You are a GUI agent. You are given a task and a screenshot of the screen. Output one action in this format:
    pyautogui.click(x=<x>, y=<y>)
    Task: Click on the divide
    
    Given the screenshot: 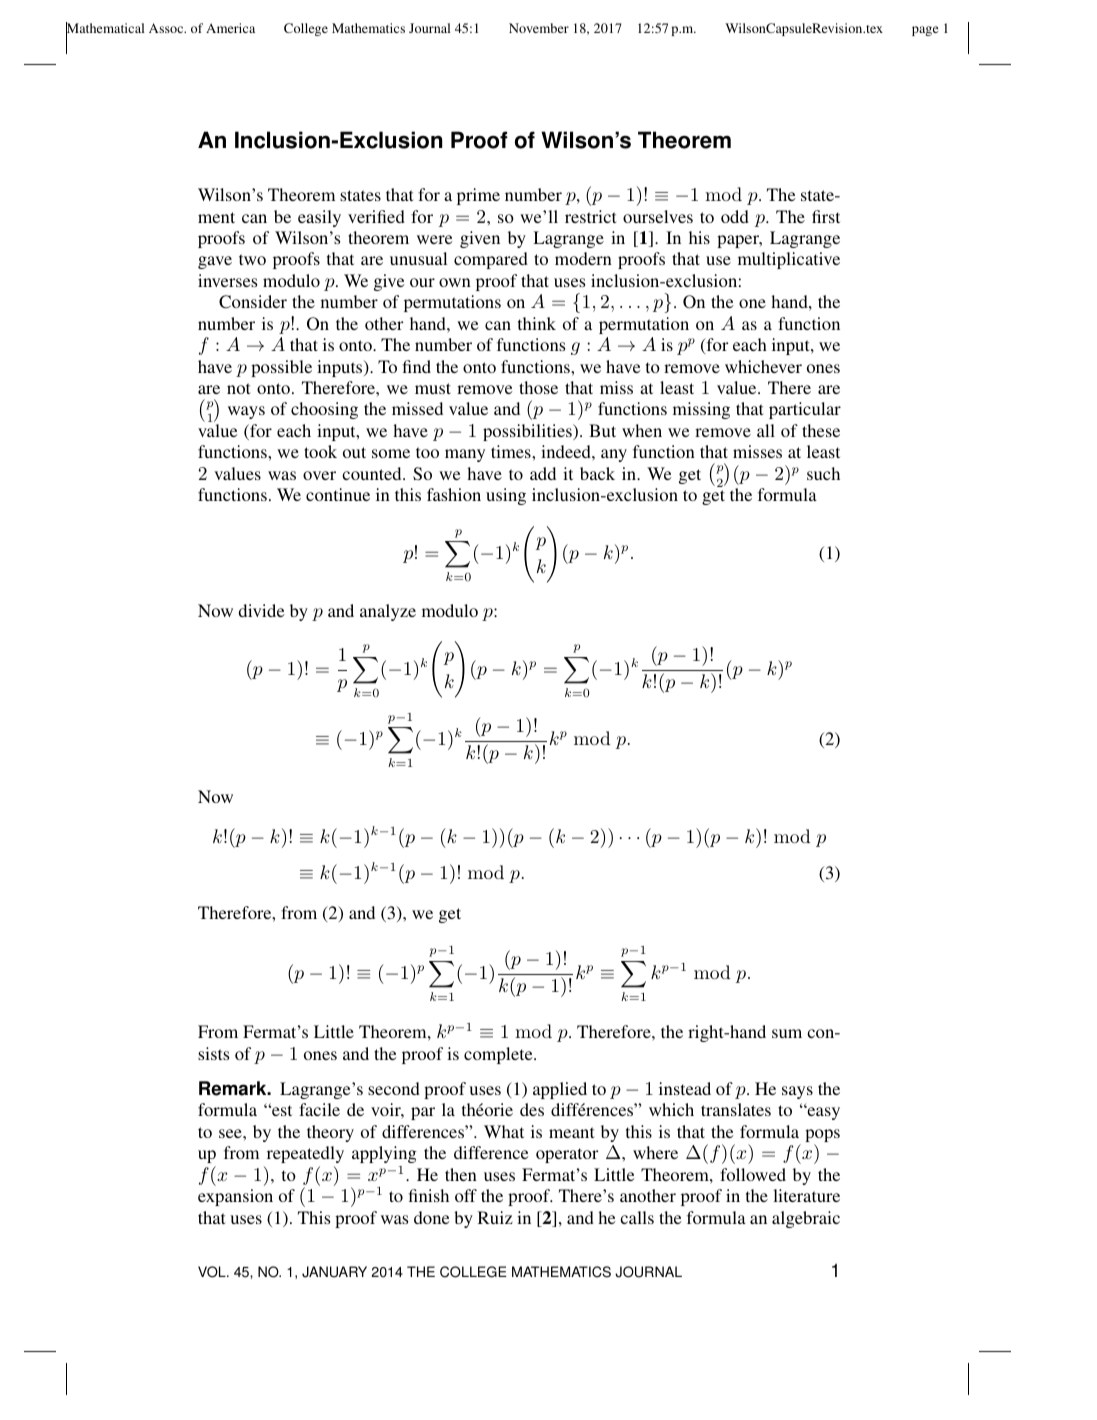 What is the action you would take?
    pyautogui.click(x=262, y=610)
